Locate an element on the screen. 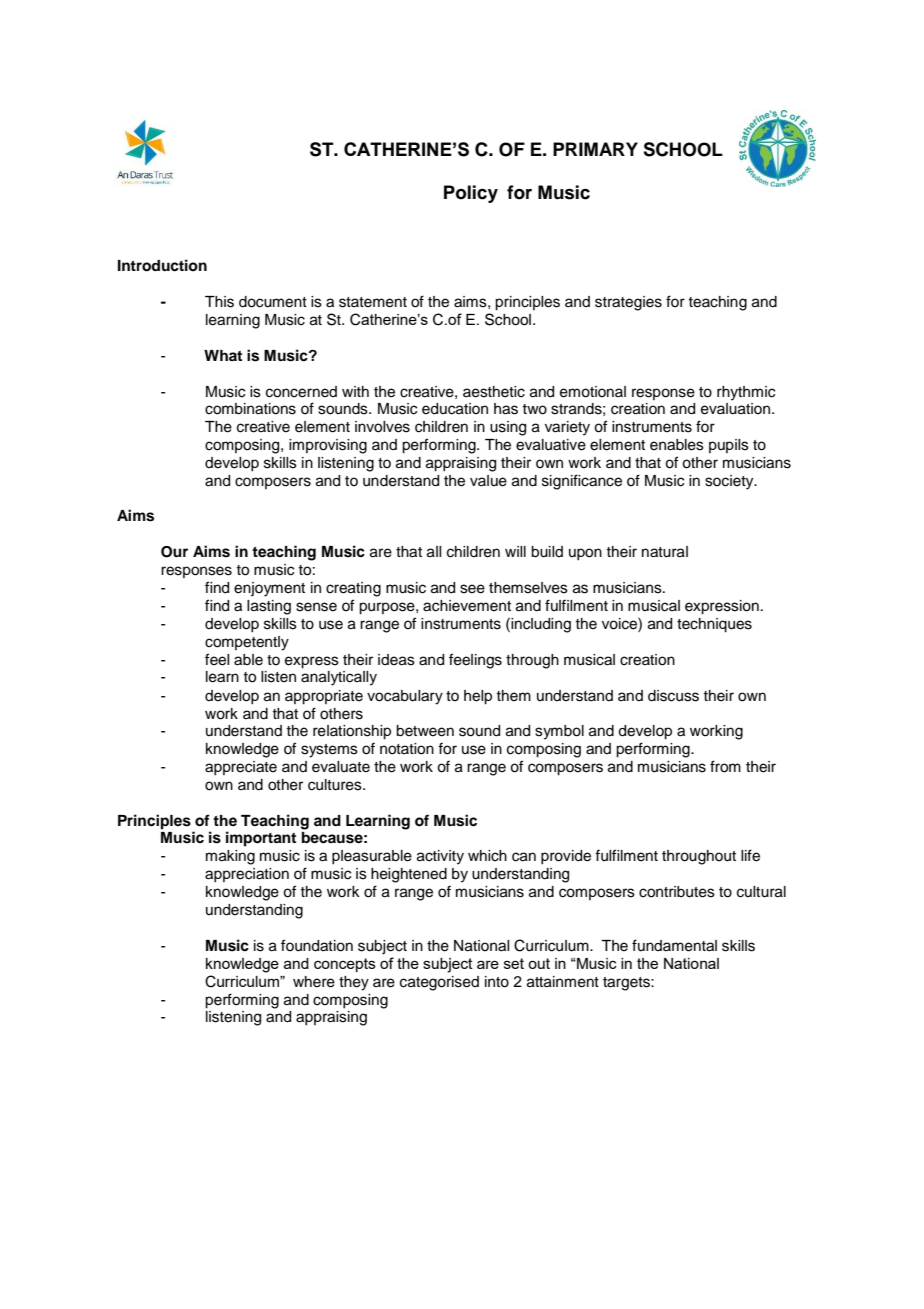 This screenshot has height=1309, width=924. from is located at coordinates (725, 766).
